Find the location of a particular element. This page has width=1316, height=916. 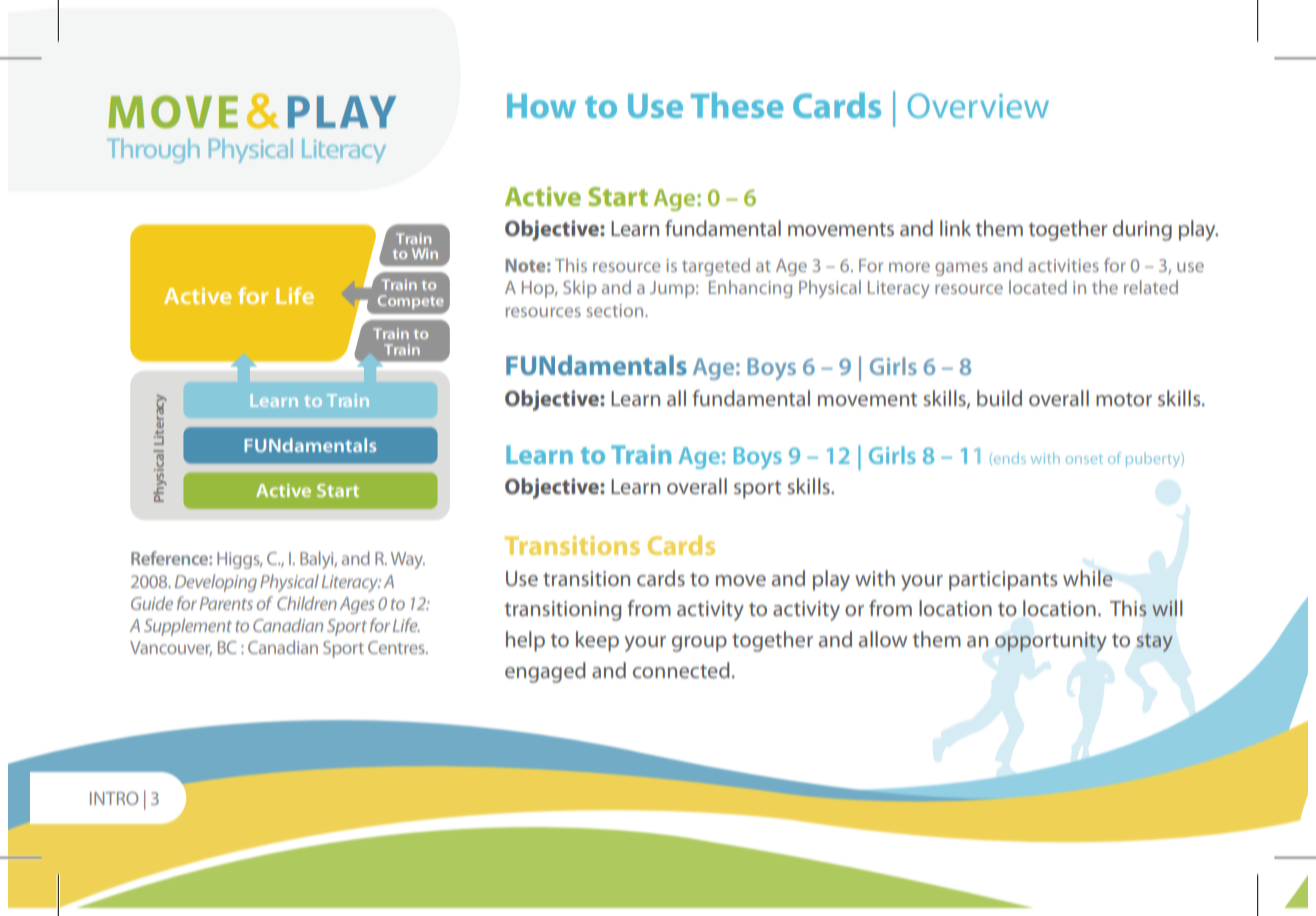

Higgs is located at coordinates (239, 560).
